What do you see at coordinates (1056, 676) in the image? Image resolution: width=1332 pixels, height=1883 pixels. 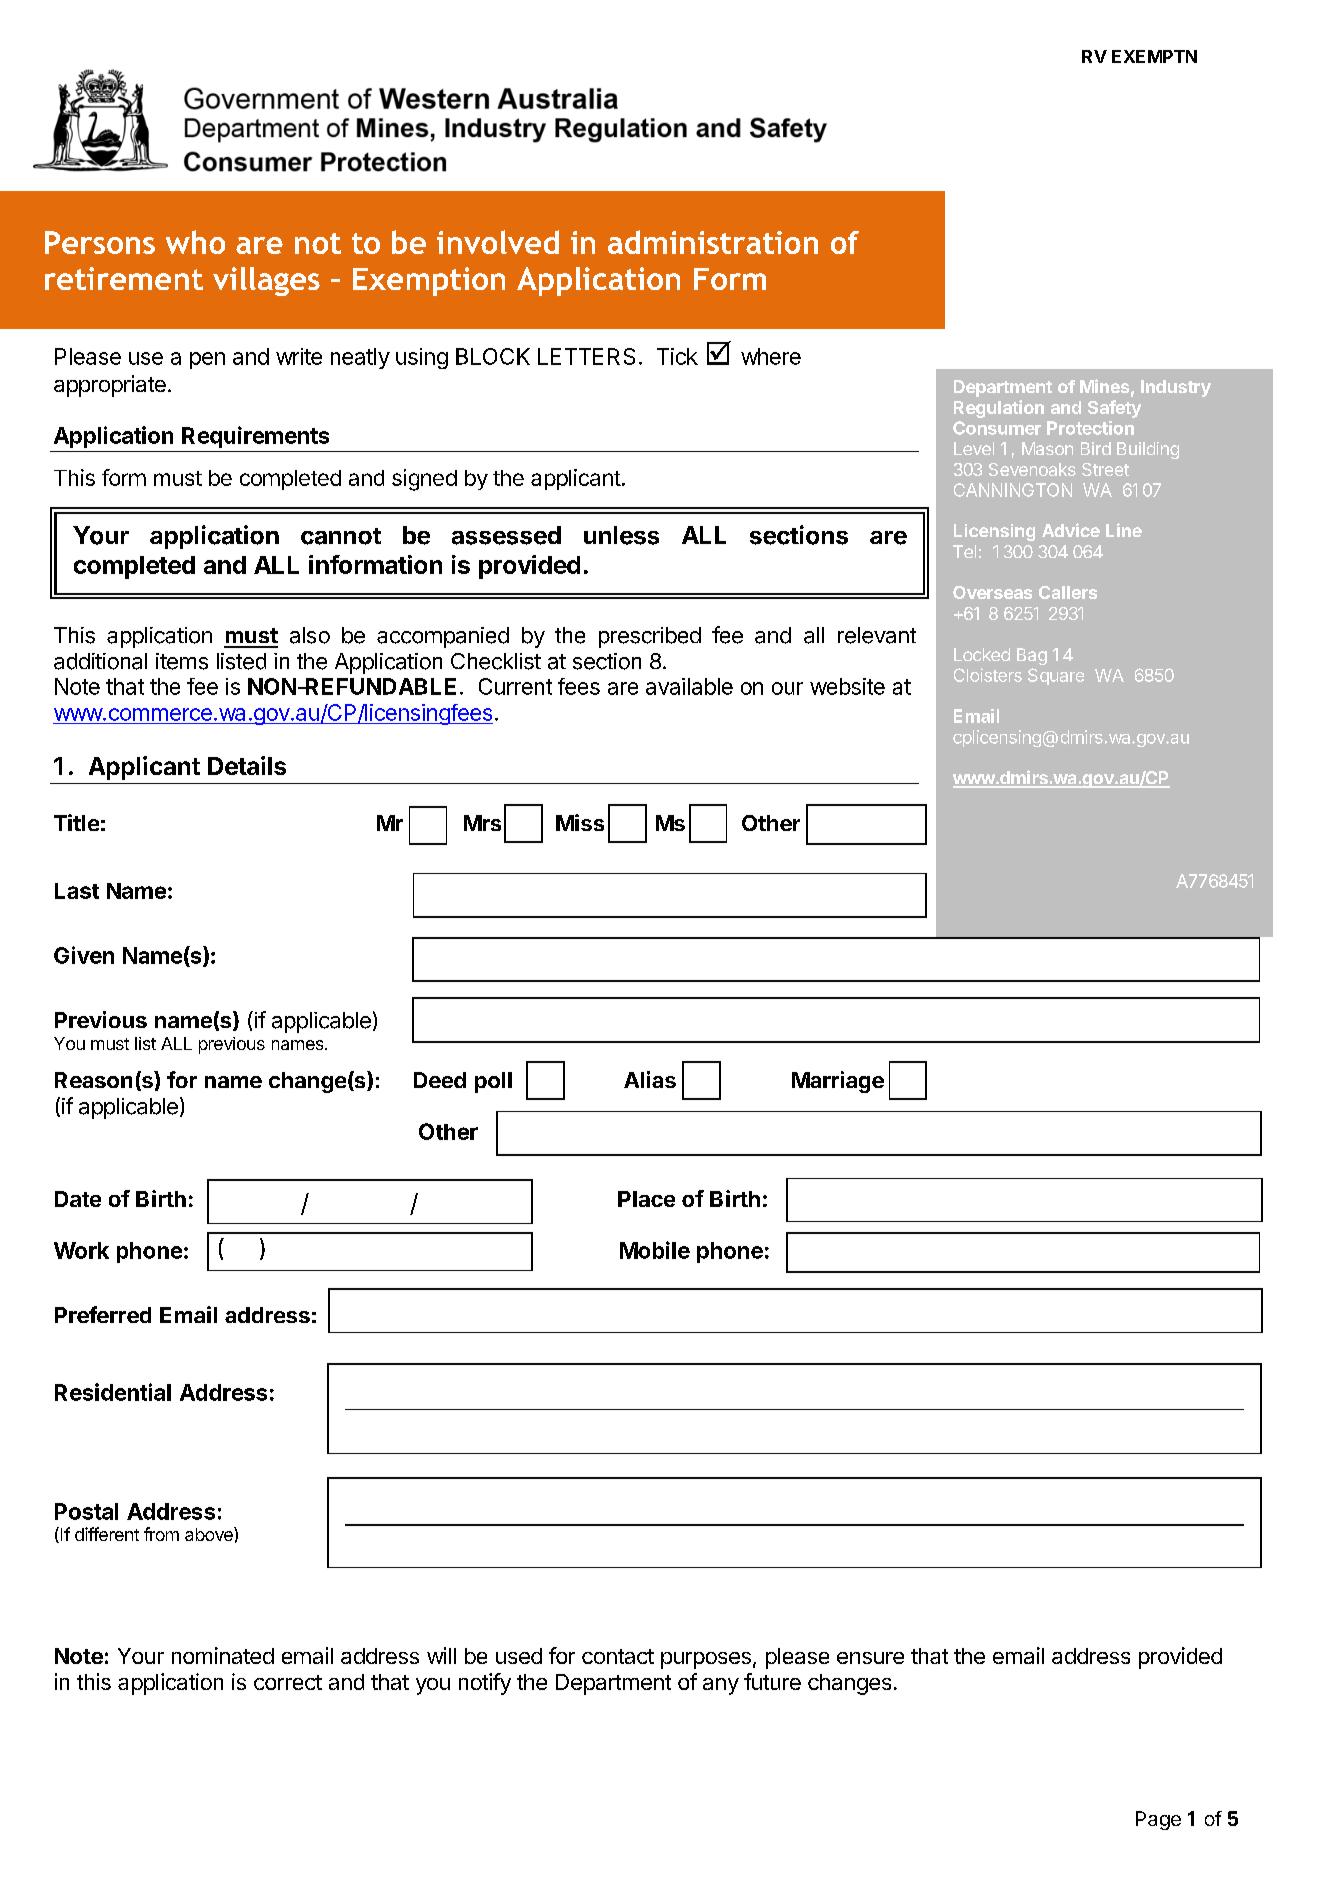 I see `Square` at bounding box center [1056, 676].
